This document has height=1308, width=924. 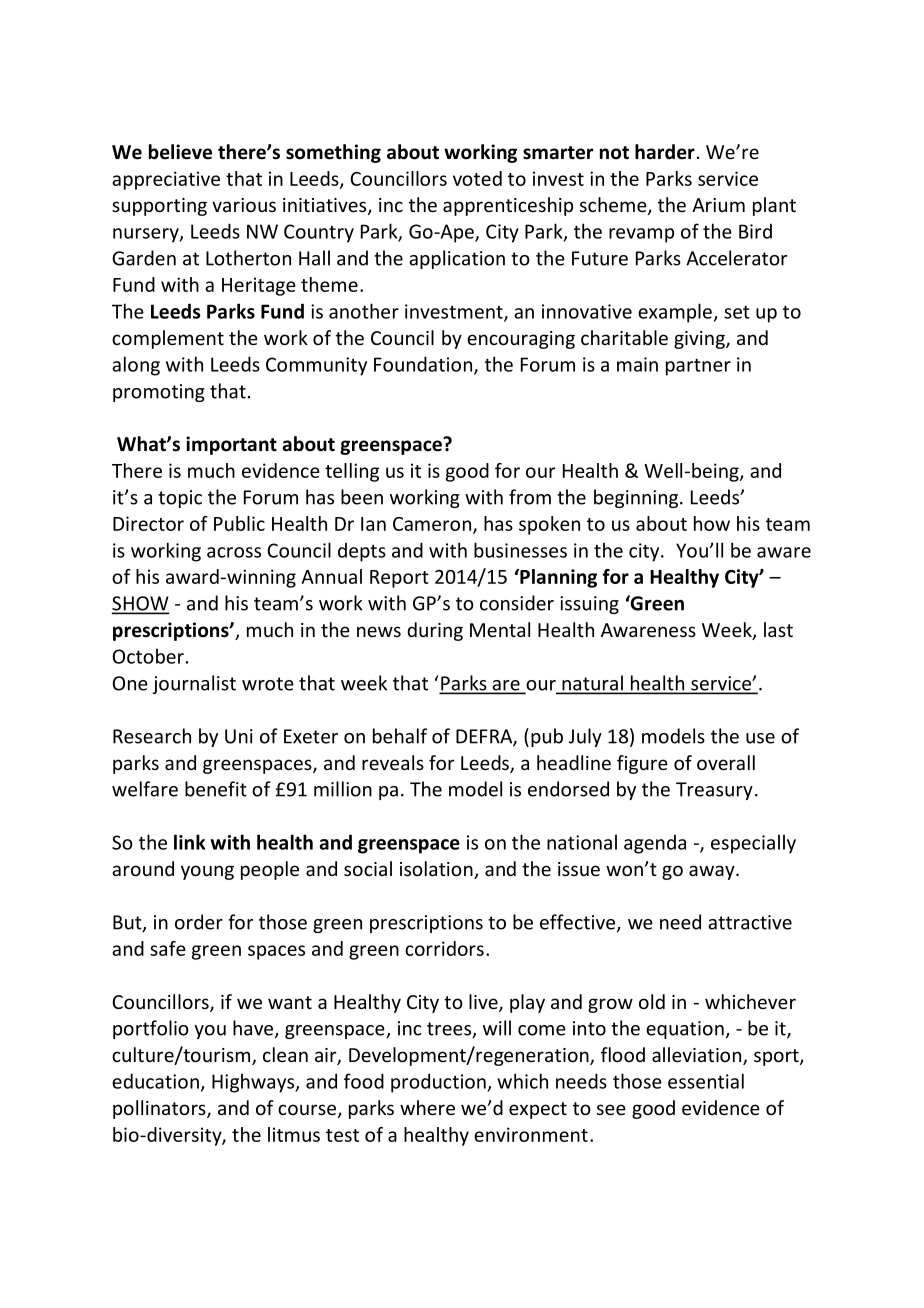 I want to click on where, so click(x=427, y=1107).
